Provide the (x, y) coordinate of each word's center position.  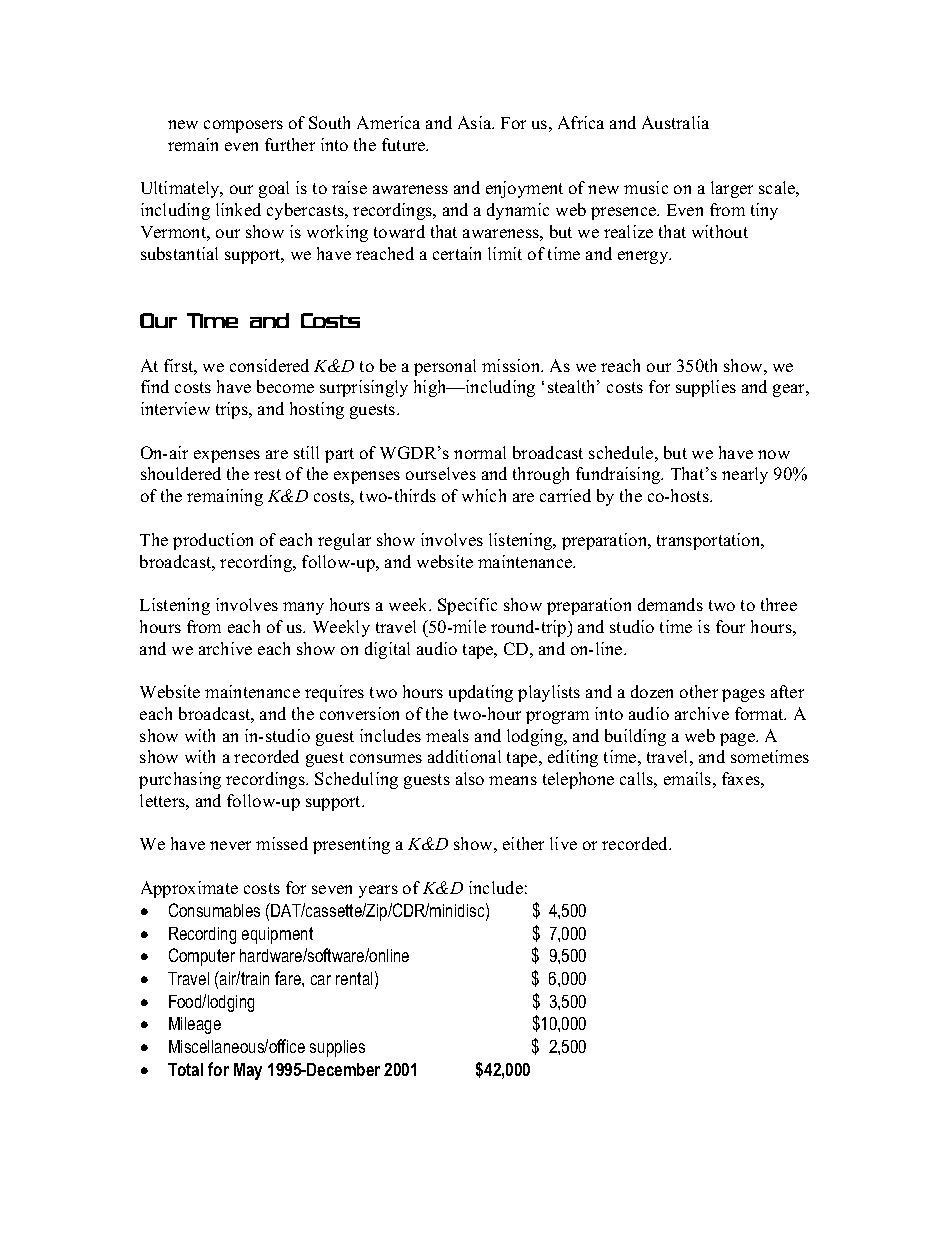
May (248, 1071)
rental (354, 978)
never (230, 845)
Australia (675, 122)
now (774, 454)
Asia (476, 122)
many (303, 608)
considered (269, 365)
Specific (467, 606)
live (563, 843)
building (635, 737)
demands (670, 604)
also (470, 778)
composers (243, 126)
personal (445, 367)
